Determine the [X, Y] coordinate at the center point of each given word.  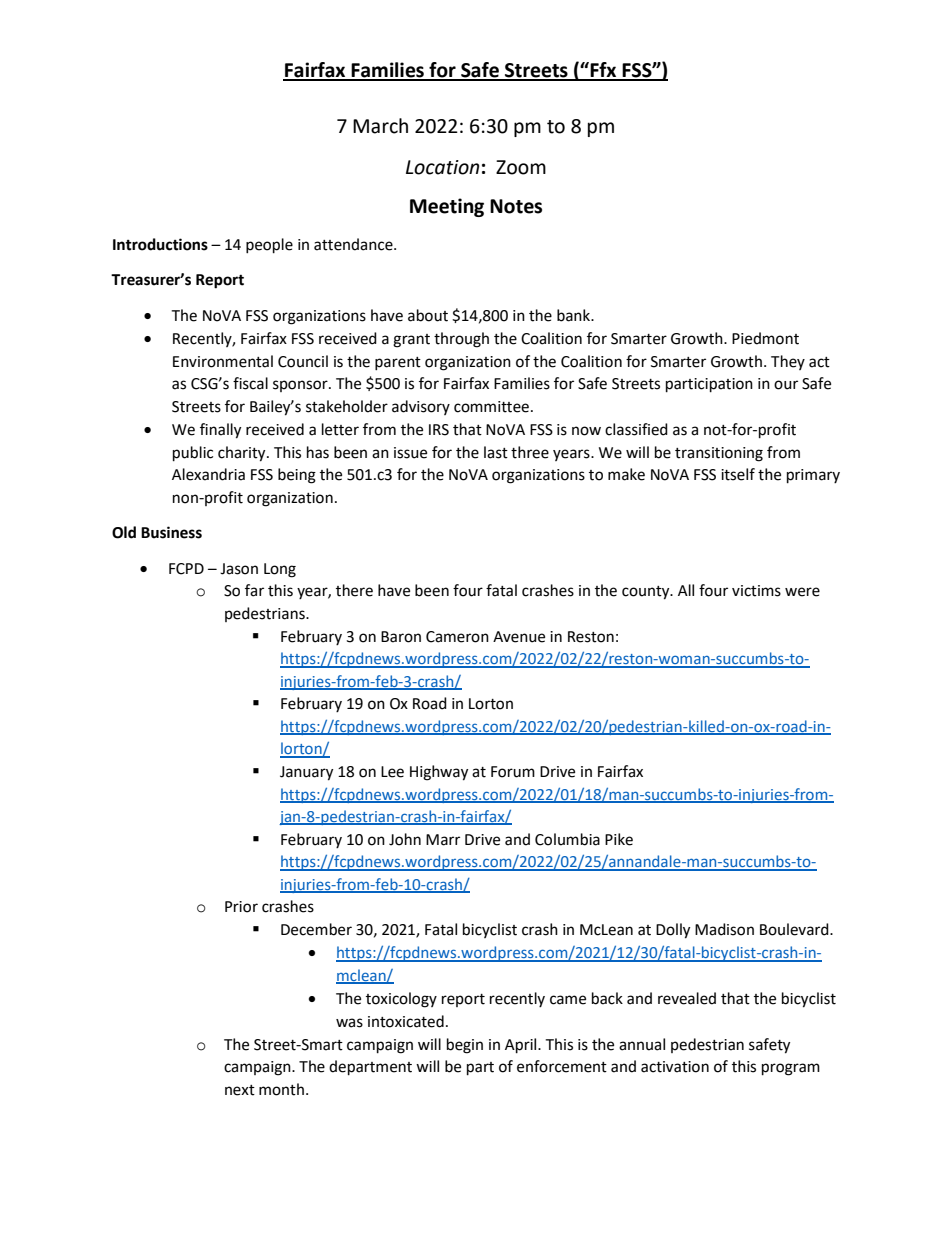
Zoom [521, 167]
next [240, 1090]
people [269, 246]
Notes [516, 206]
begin [465, 1046]
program [791, 1069]
